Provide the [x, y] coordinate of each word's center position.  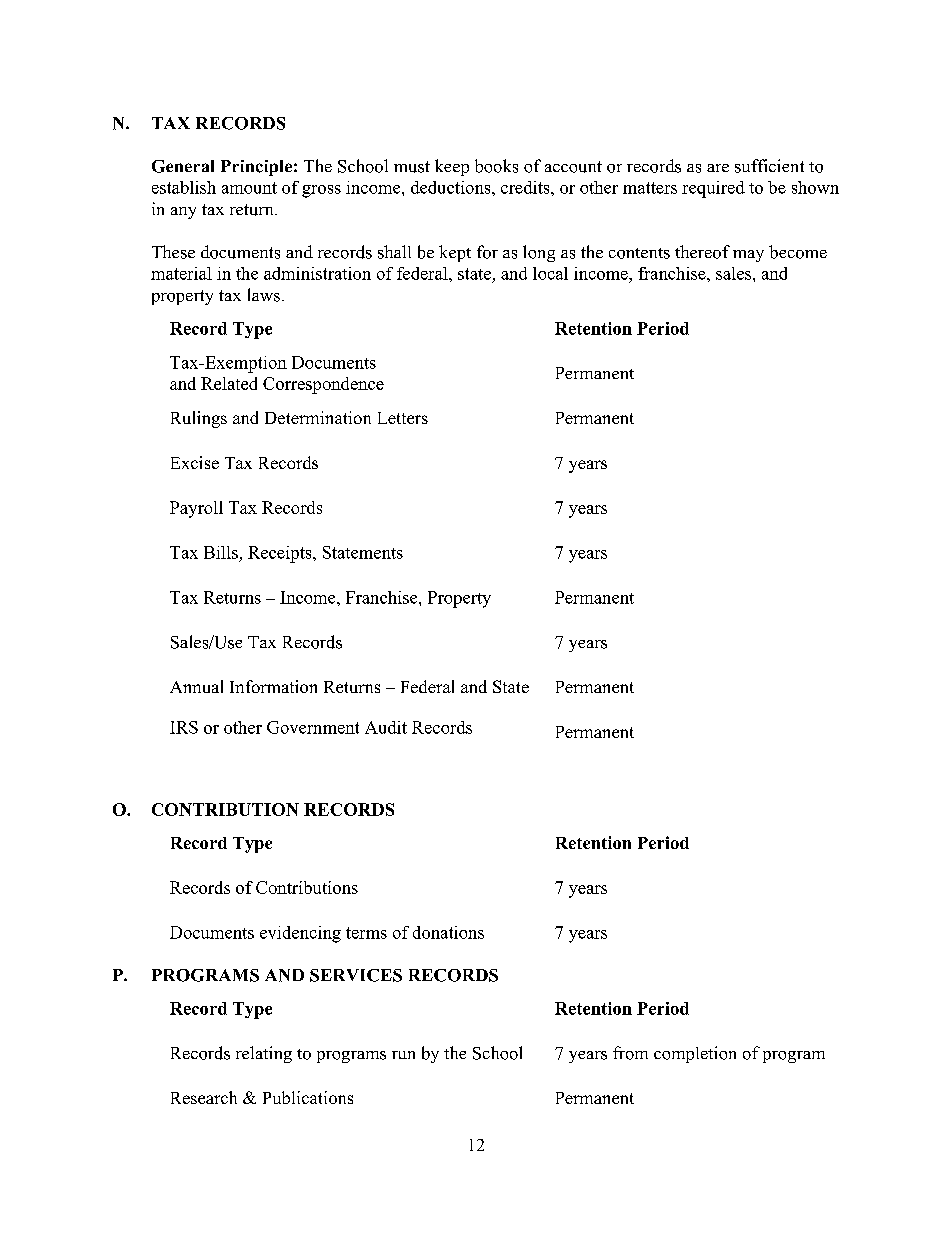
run [403, 1055]
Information [273, 686]
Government [313, 727]
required [713, 189]
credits [526, 187]
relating [264, 1054]
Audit [386, 727]
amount [249, 188]
